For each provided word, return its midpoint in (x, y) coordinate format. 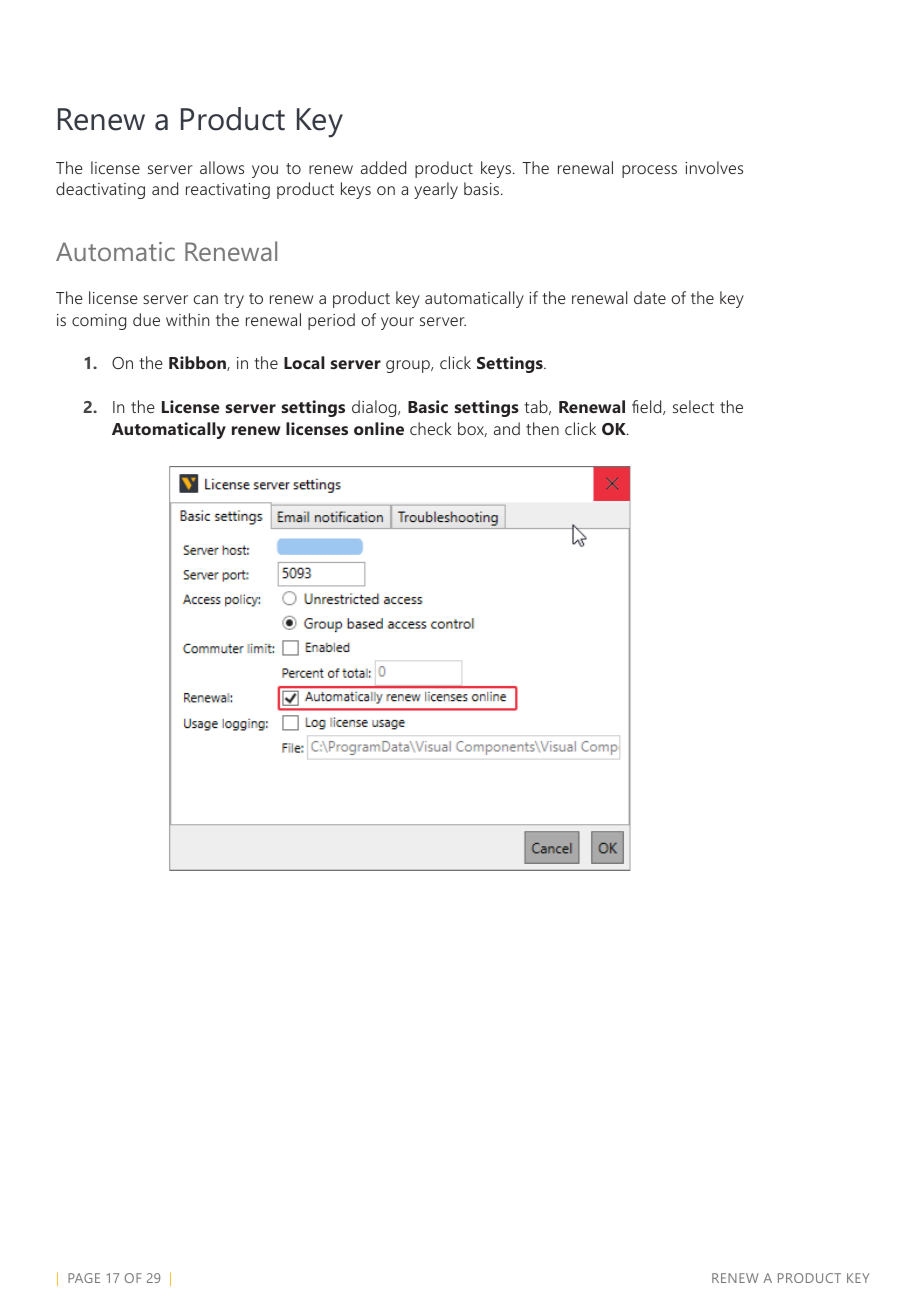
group (409, 366)
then (542, 428)
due (146, 319)
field (648, 407)
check (431, 428)
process (649, 171)
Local (304, 362)
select (693, 406)
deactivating (100, 190)
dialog (375, 408)
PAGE (84, 1278)
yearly (436, 190)
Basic (428, 406)
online (379, 428)
